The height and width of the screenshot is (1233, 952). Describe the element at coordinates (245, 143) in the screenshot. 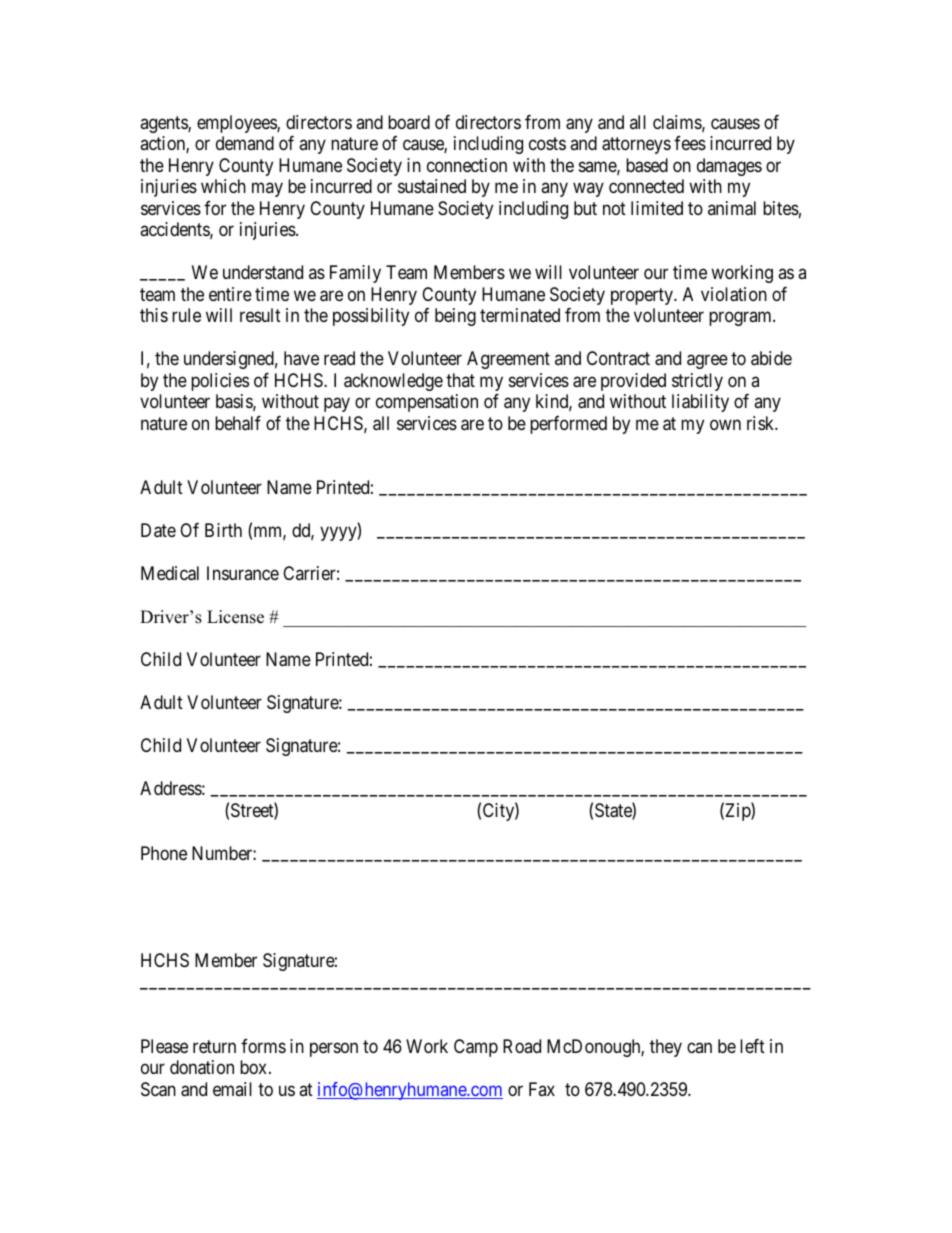

I see `demand` at that location.
